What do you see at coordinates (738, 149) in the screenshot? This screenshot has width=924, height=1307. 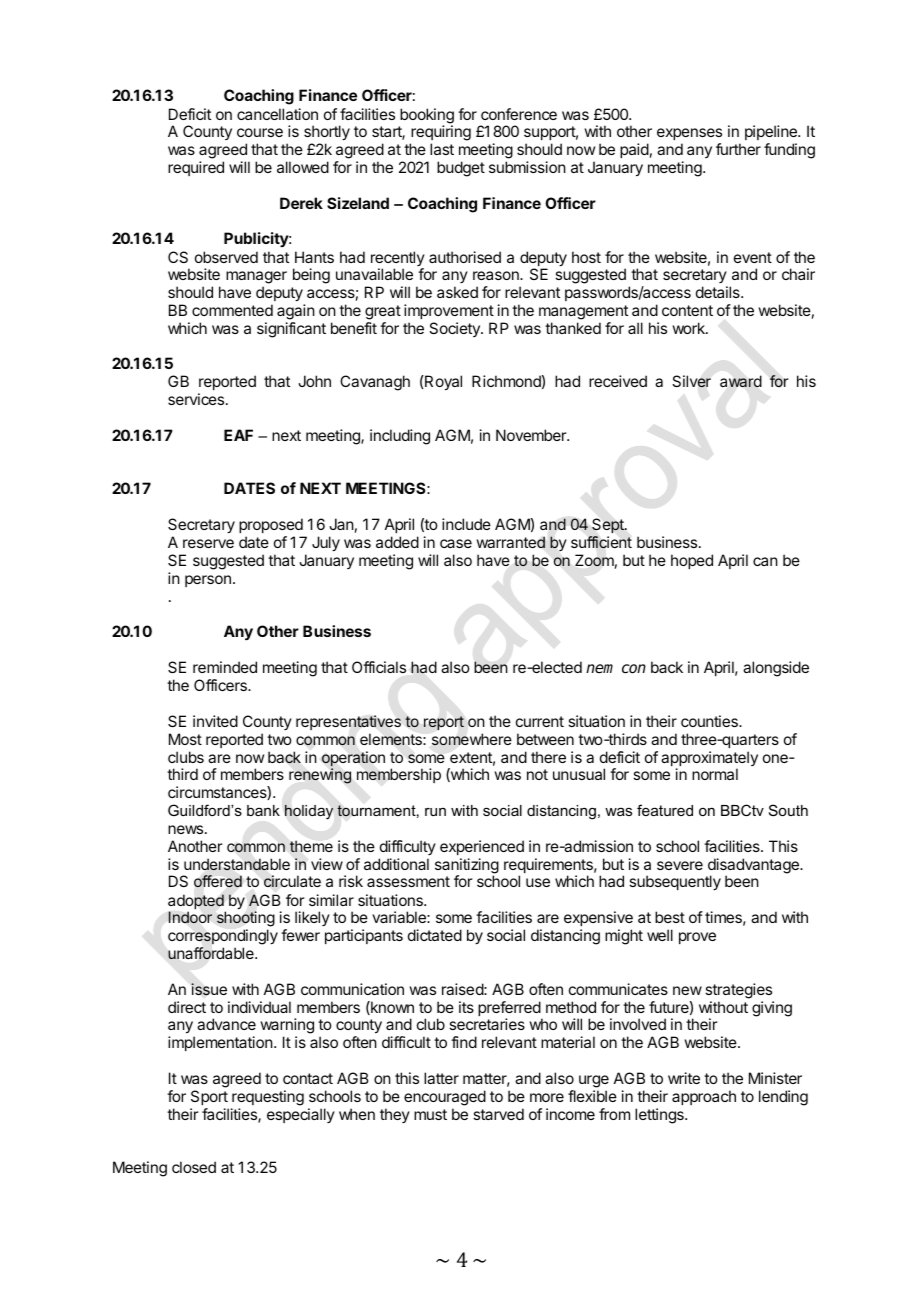 I see `further` at bounding box center [738, 149].
